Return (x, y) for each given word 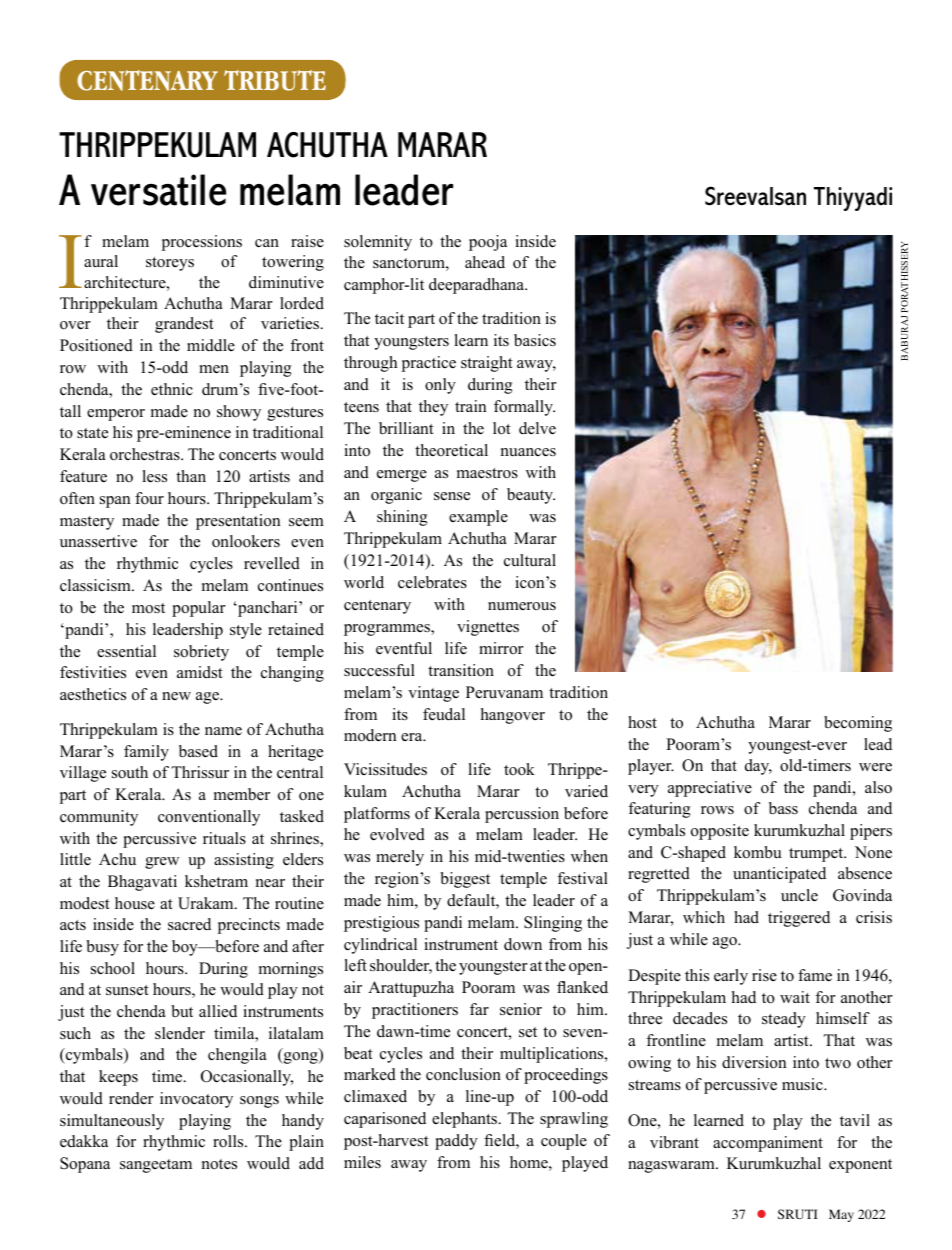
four (149, 498)
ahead (485, 262)
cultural (530, 560)
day (758, 767)
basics (535, 340)
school (113, 968)
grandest (184, 325)
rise (764, 975)
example (478, 518)
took (519, 769)
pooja (488, 243)
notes (219, 1164)
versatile (158, 190)
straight (487, 364)
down (523, 944)
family (146, 753)
